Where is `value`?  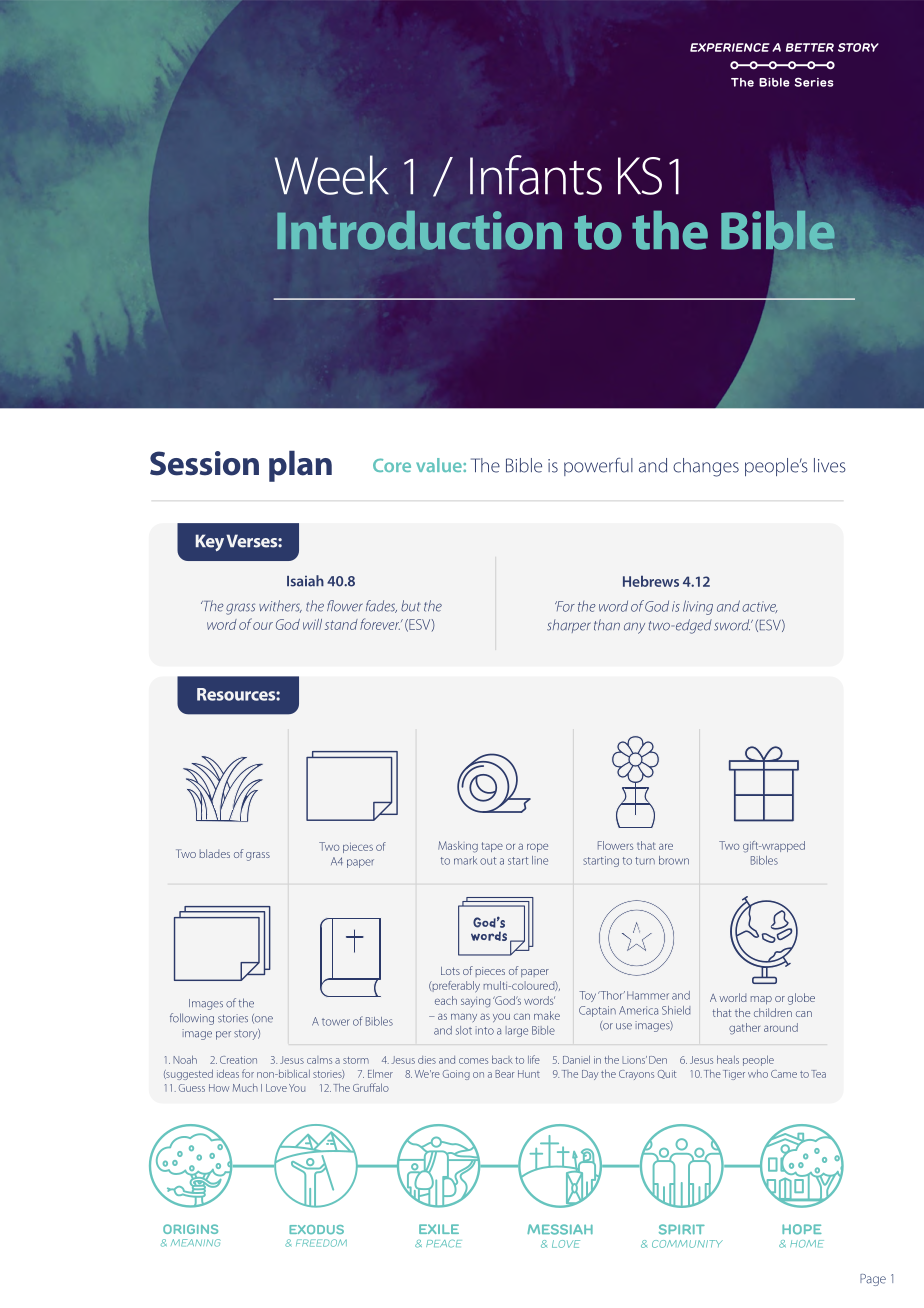 value is located at coordinates (440, 465).
